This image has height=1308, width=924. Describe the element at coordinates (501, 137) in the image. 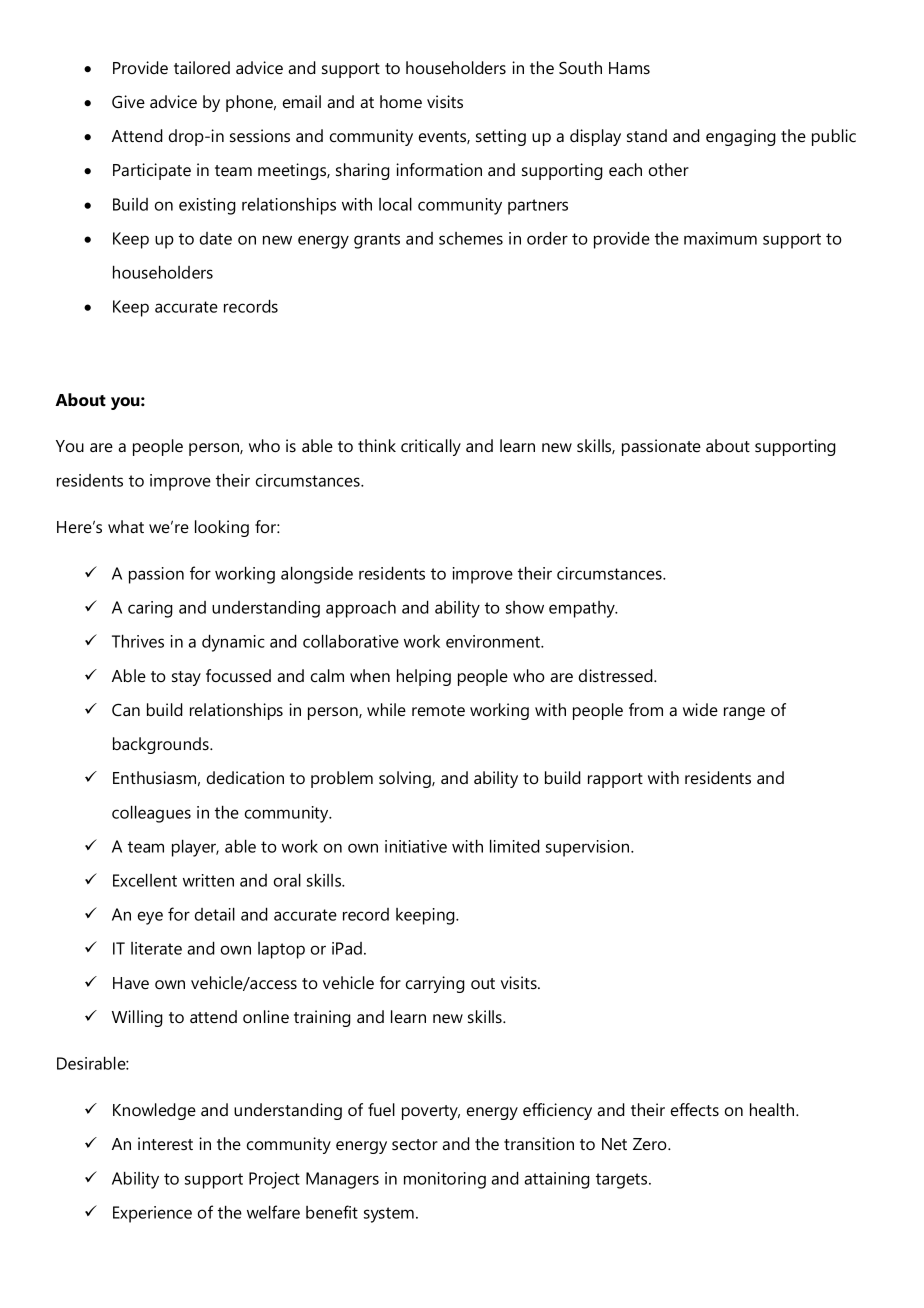

I see `setting` at that location.
